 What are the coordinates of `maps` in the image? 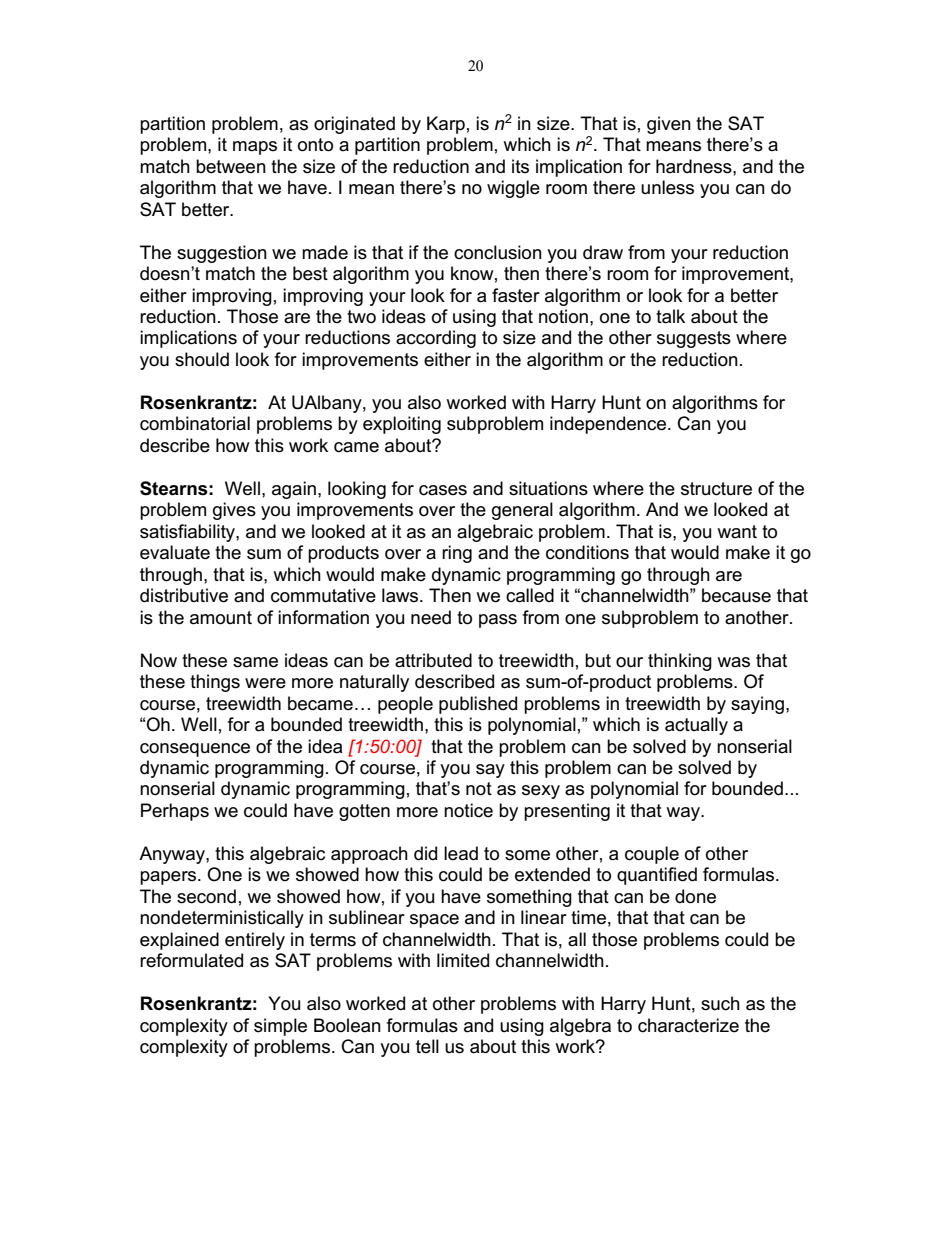 It's located at (255, 148).
